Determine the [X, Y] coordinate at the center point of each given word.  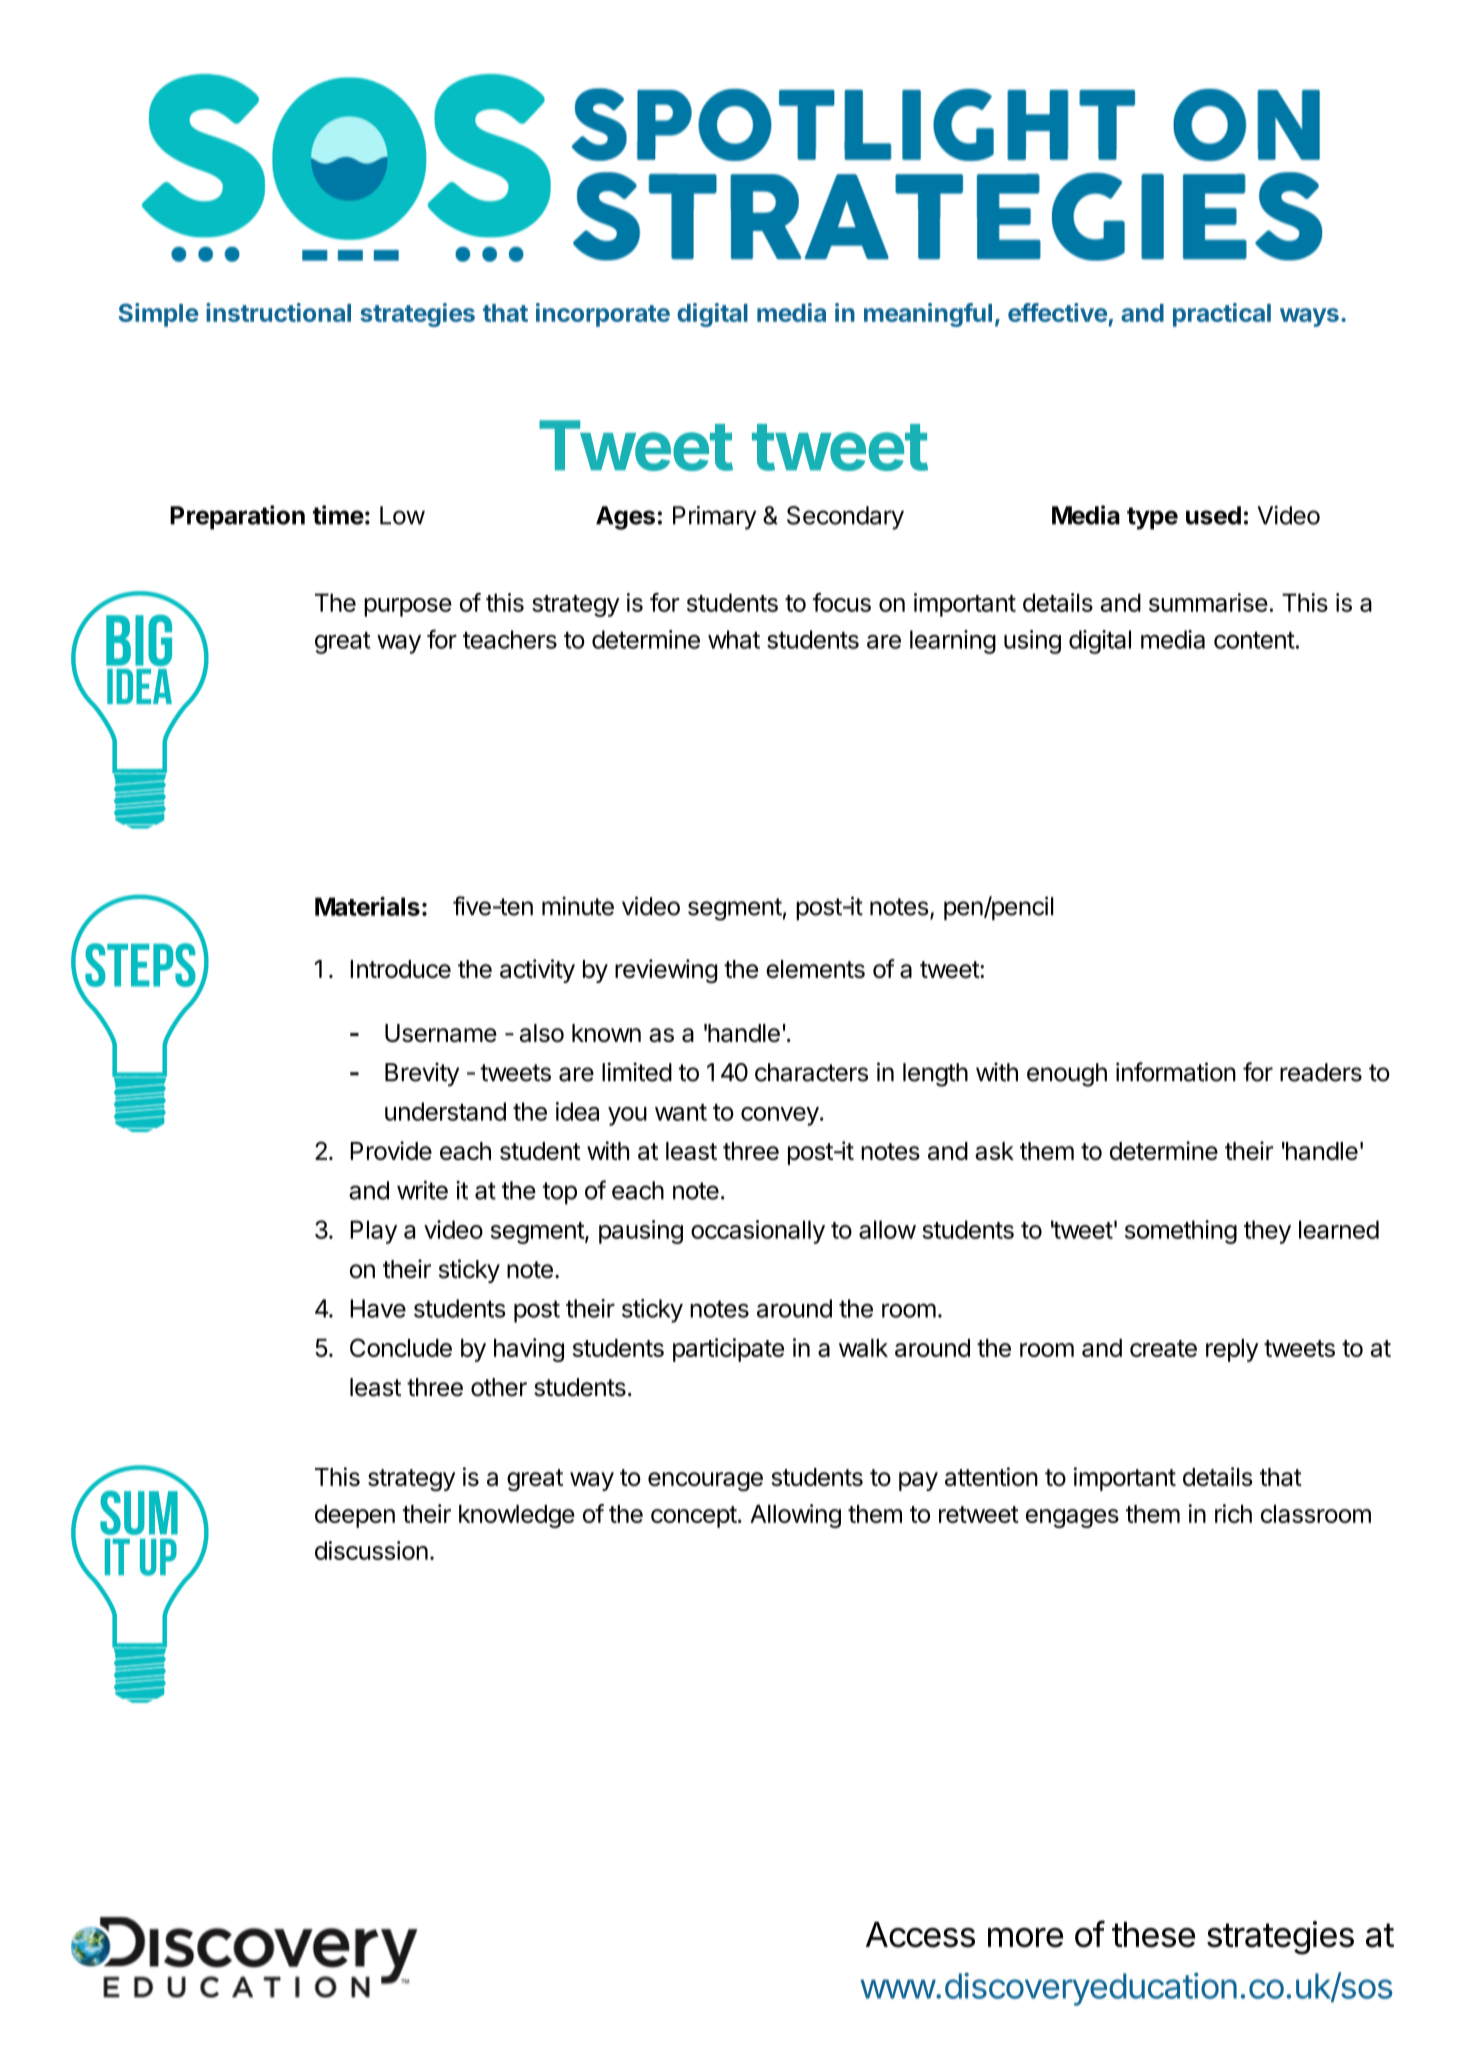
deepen [355, 1516]
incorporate [603, 315]
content [1254, 640]
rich [1233, 1513]
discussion [371, 1550]
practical [1222, 315]
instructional [278, 312]
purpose [408, 607]
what [734, 639]
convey [780, 1116]
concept [694, 1517]
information [1176, 1072]
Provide [391, 1150]
